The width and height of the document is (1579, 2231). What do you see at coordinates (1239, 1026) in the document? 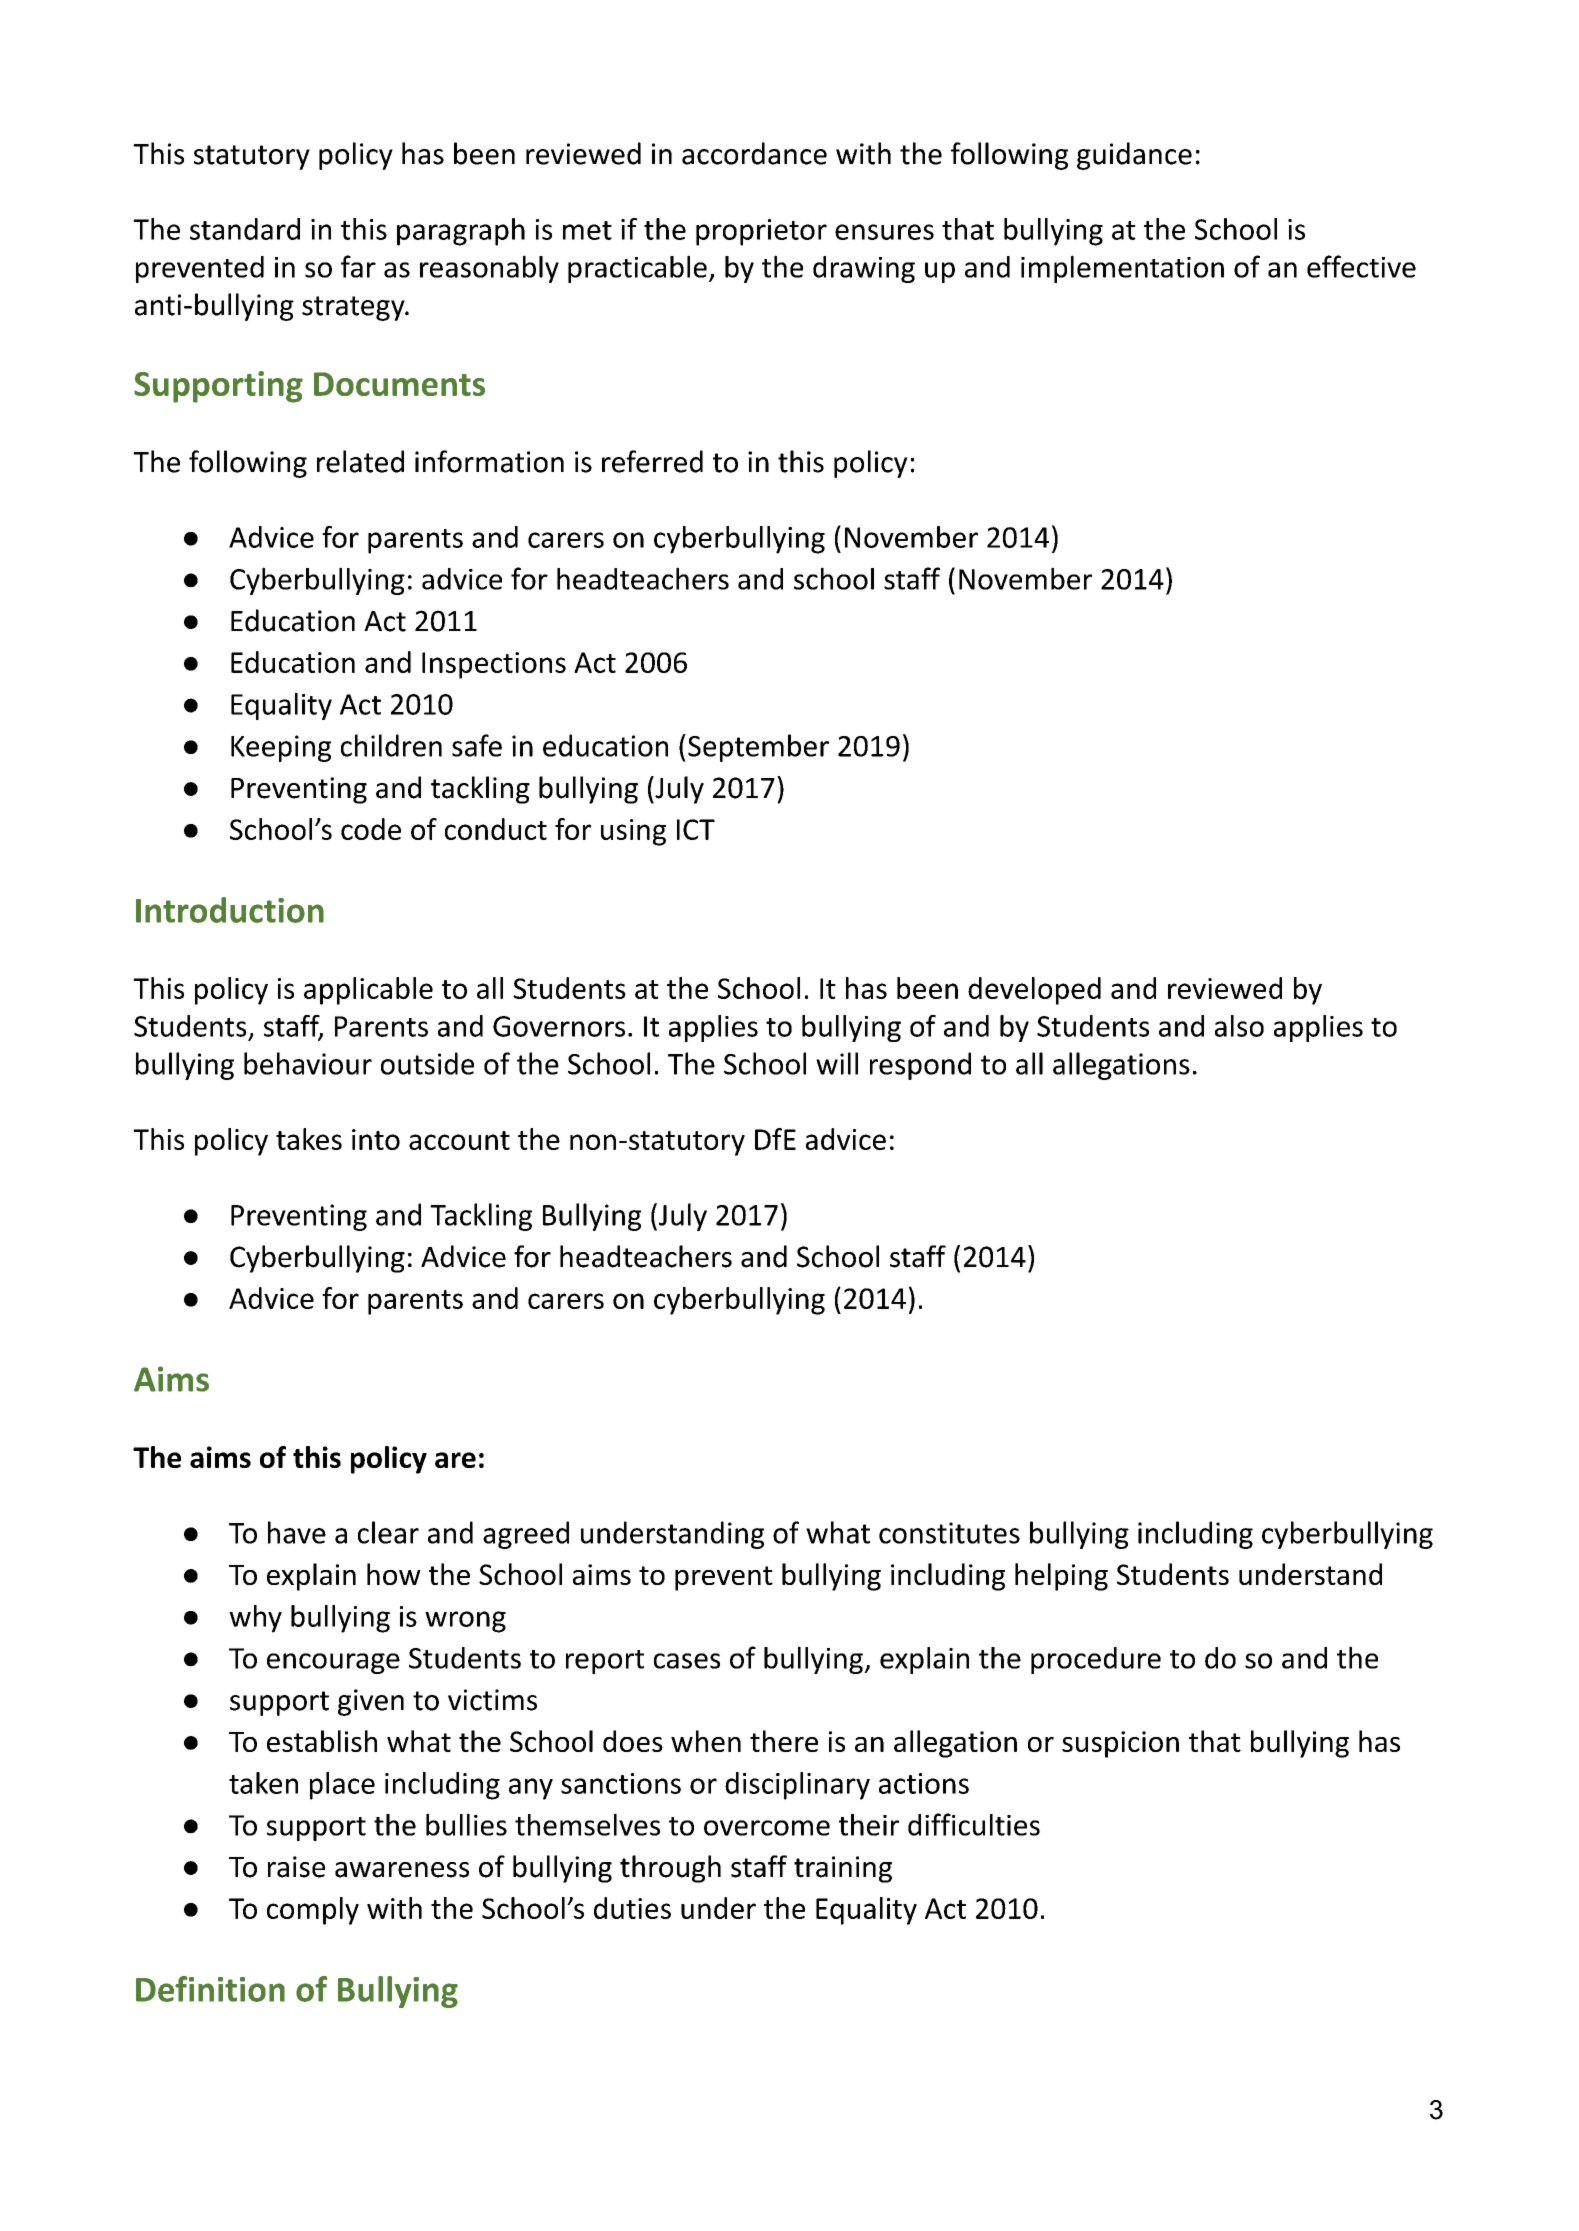
I see `also` at bounding box center [1239, 1026].
